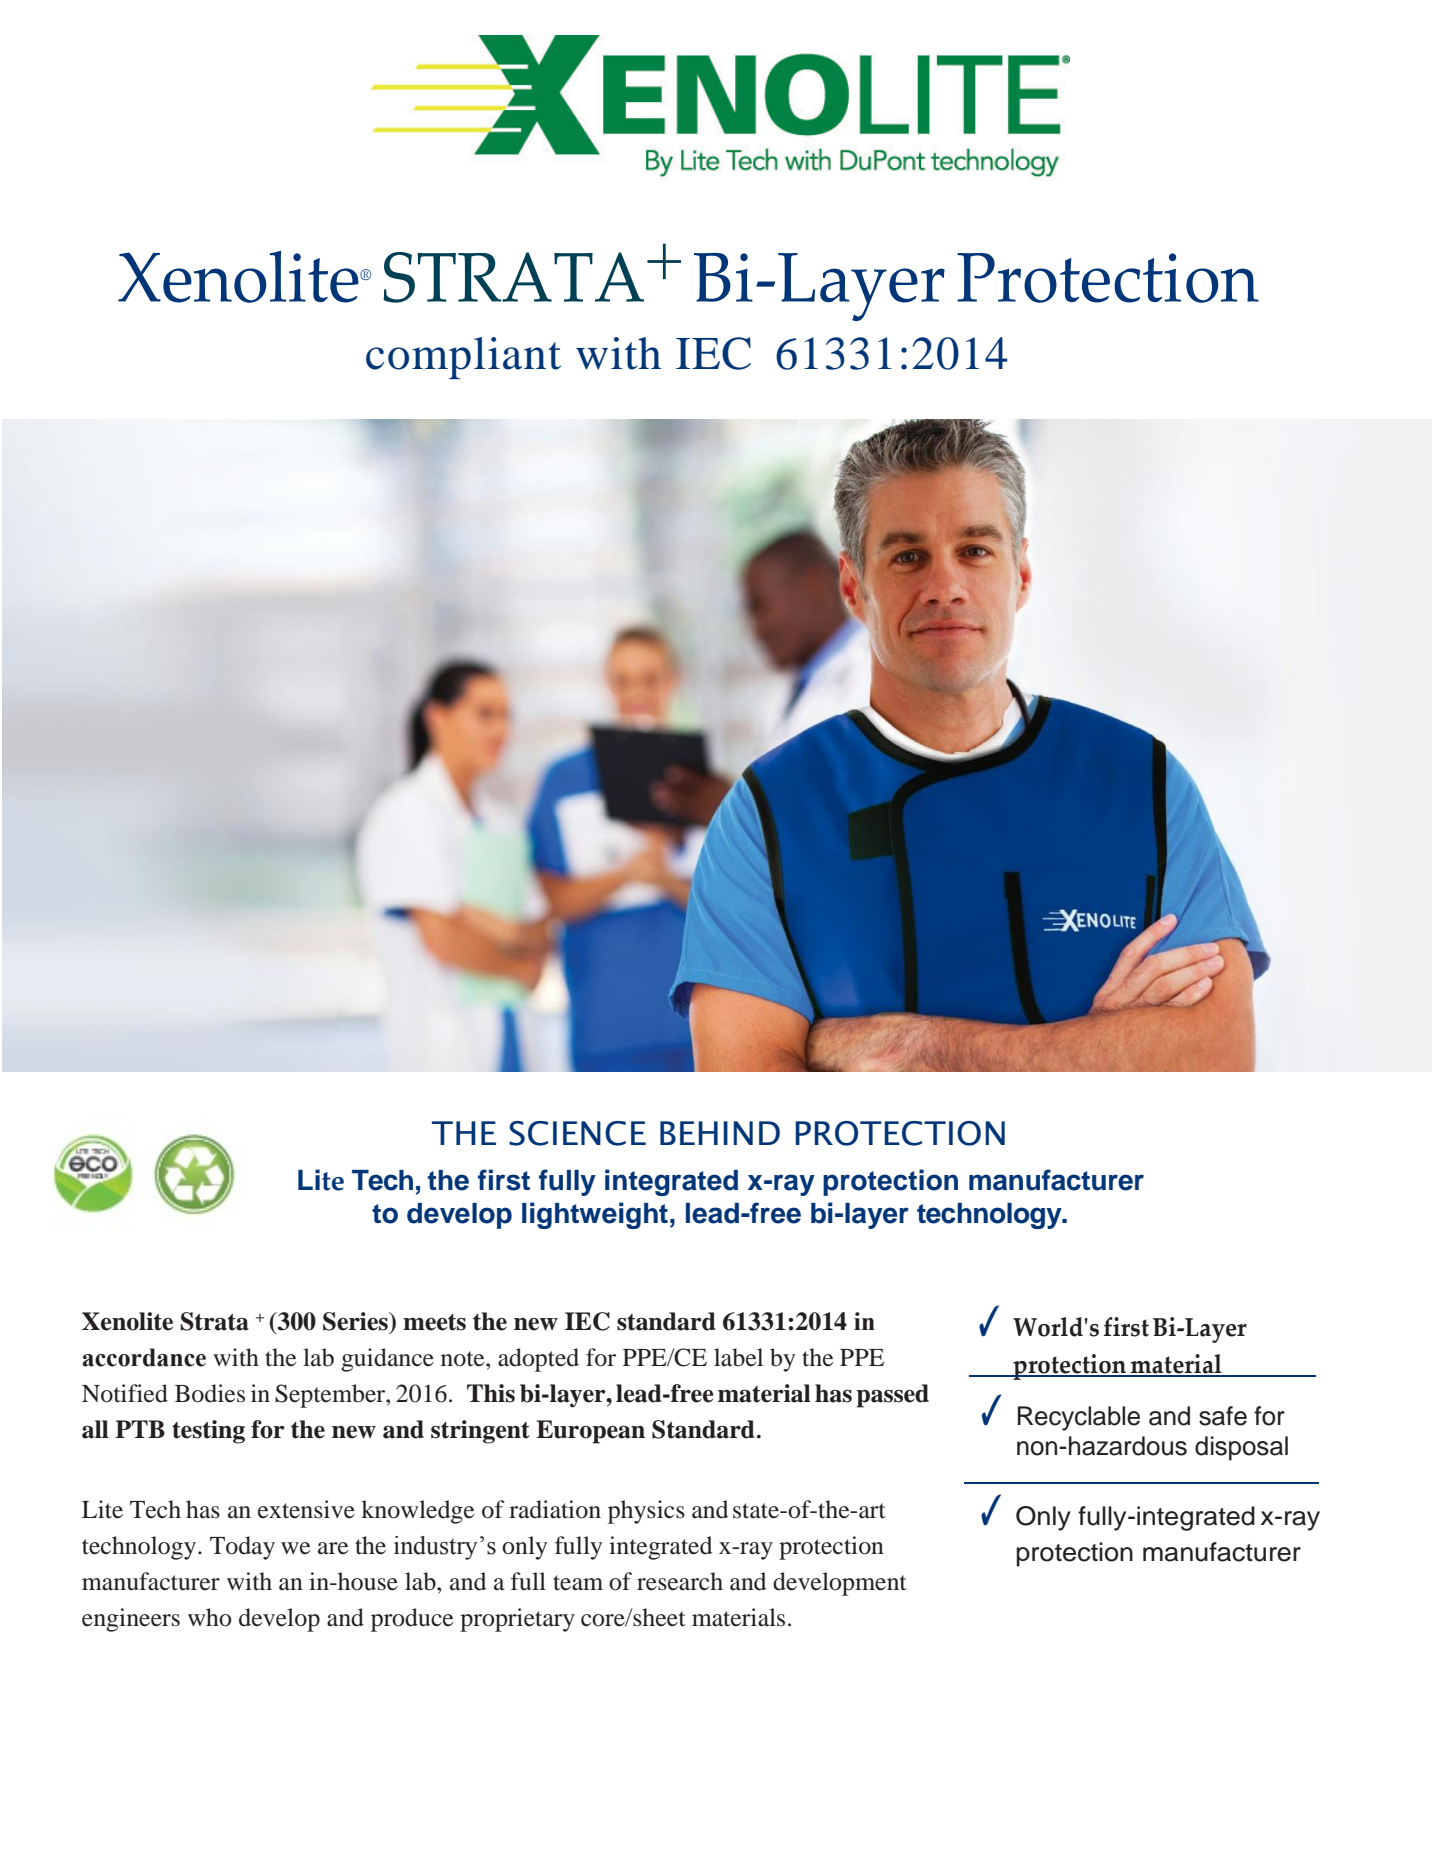 The height and width of the screenshot is (1853, 1432). What do you see at coordinates (242, 1548) in the screenshot?
I see `Today` at bounding box center [242, 1548].
